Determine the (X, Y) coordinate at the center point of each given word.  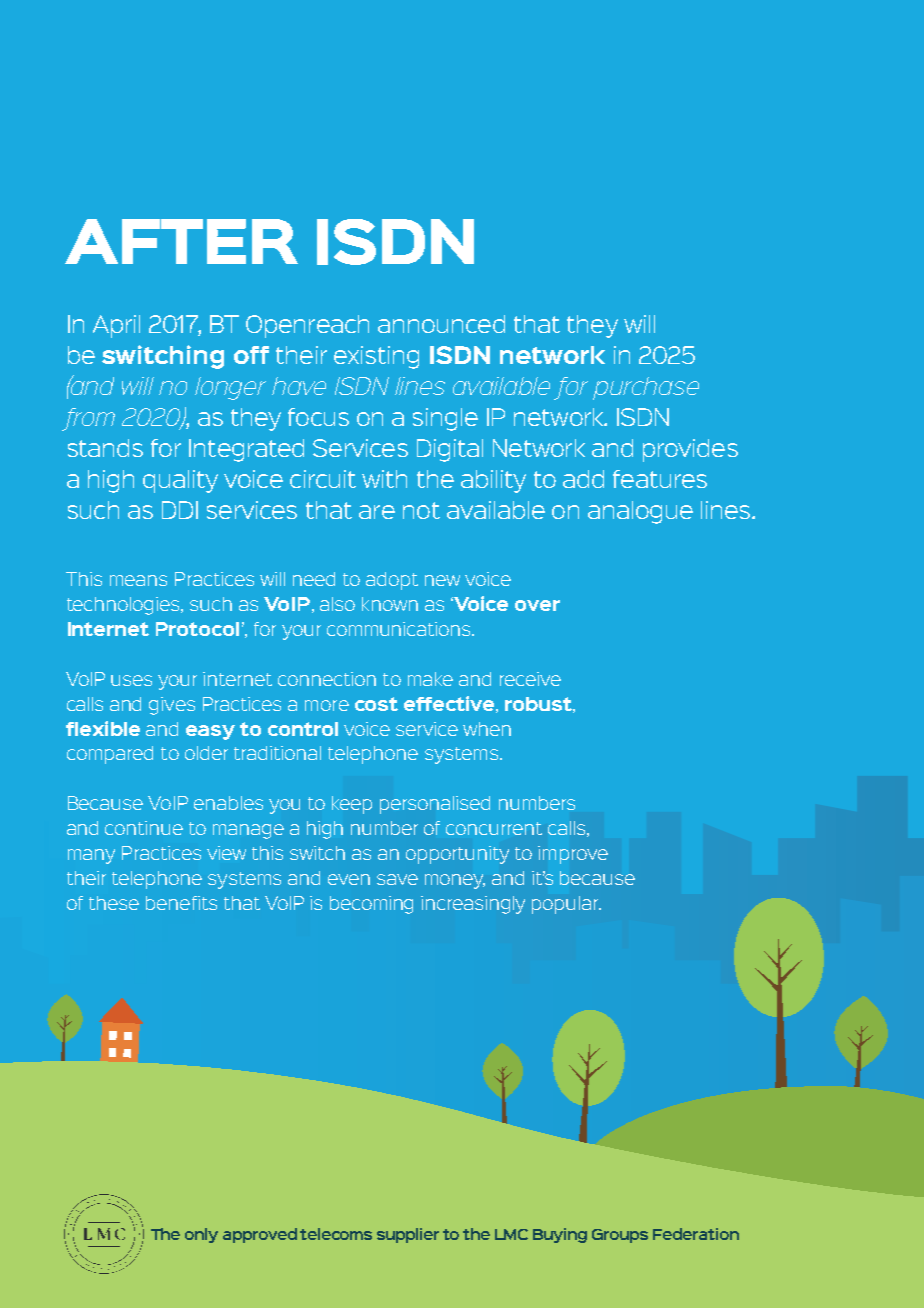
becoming (371, 905)
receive (530, 679)
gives (172, 706)
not (421, 510)
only (201, 1235)
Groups (620, 1236)
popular (566, 905)
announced (441, 324)
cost (376, 704)
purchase (646, 388)
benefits (181, 903)
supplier (408, 1235)
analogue (640, 512)
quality (180, 481)
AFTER (181, 241)
